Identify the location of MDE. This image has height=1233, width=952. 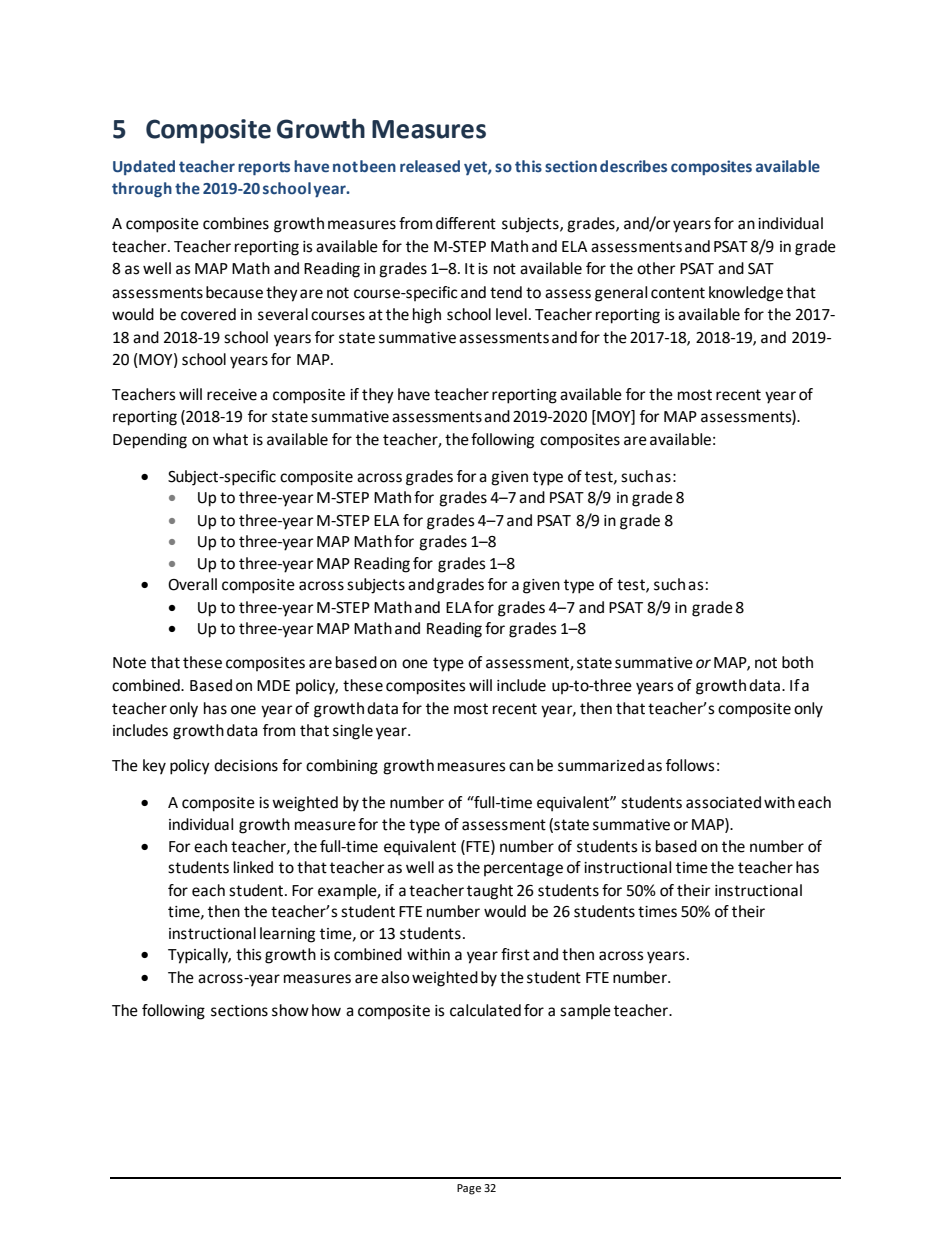
(273, 685).
